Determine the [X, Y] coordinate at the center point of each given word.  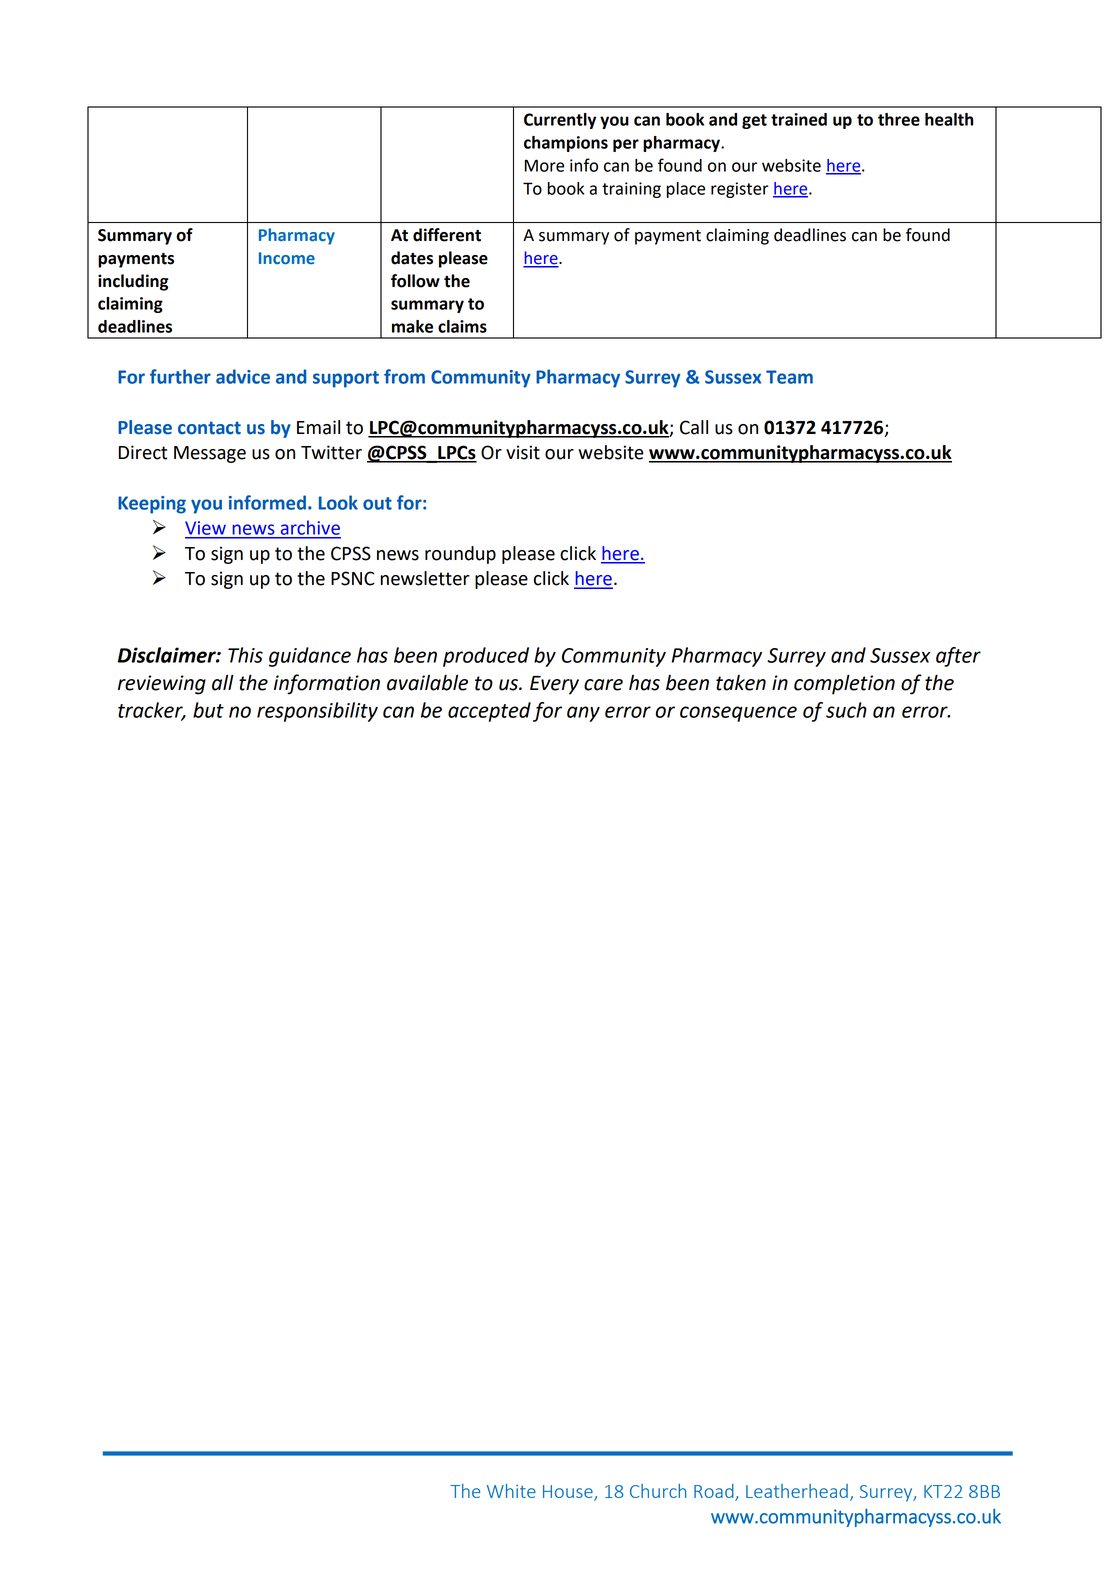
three [899, 119]
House [569, 1492]
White [511, 1491]
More [544, 165]
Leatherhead [797, 1491]
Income [287, 258]
